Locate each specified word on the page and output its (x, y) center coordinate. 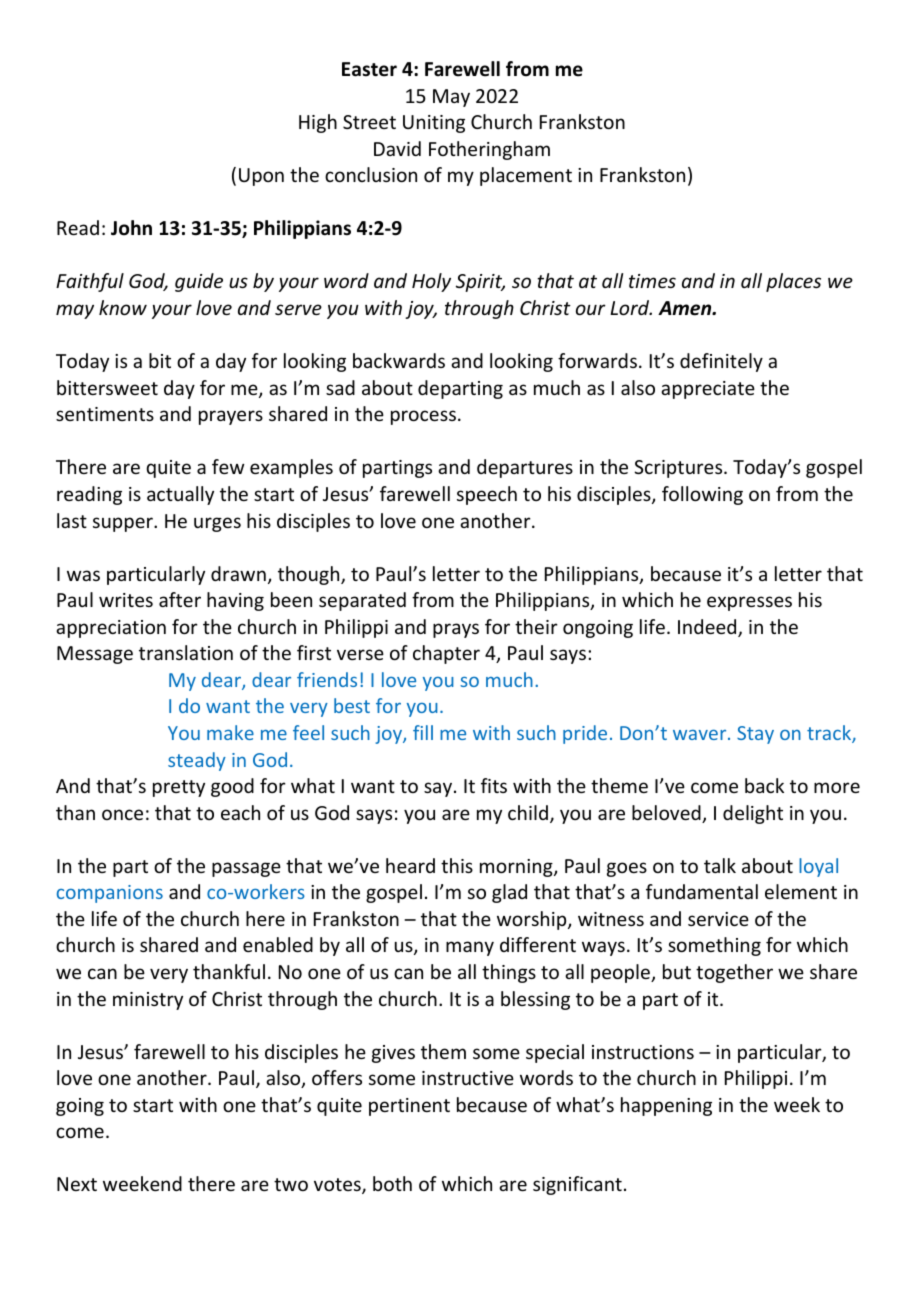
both (392, 1183)
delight (753, 814)
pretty (179, 788)
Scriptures (679, 469)
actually (180, 495)
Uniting (434, 124)
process (423, 417)
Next (77, 1184)
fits (494, 785)
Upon (261, 177)
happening (666, 1106)
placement (526, 176)
